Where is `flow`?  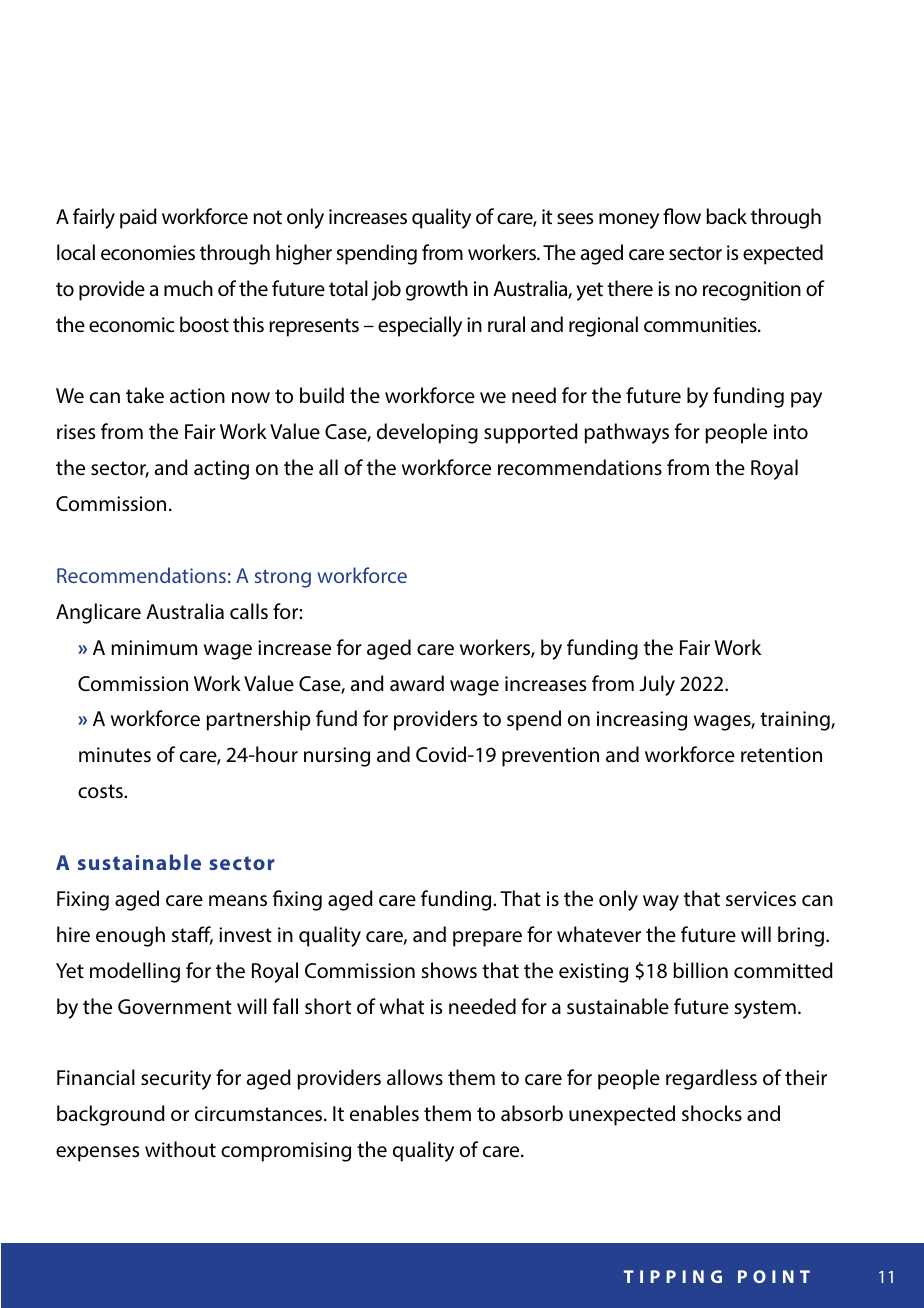 flow is located at coordinates (682, 216).
